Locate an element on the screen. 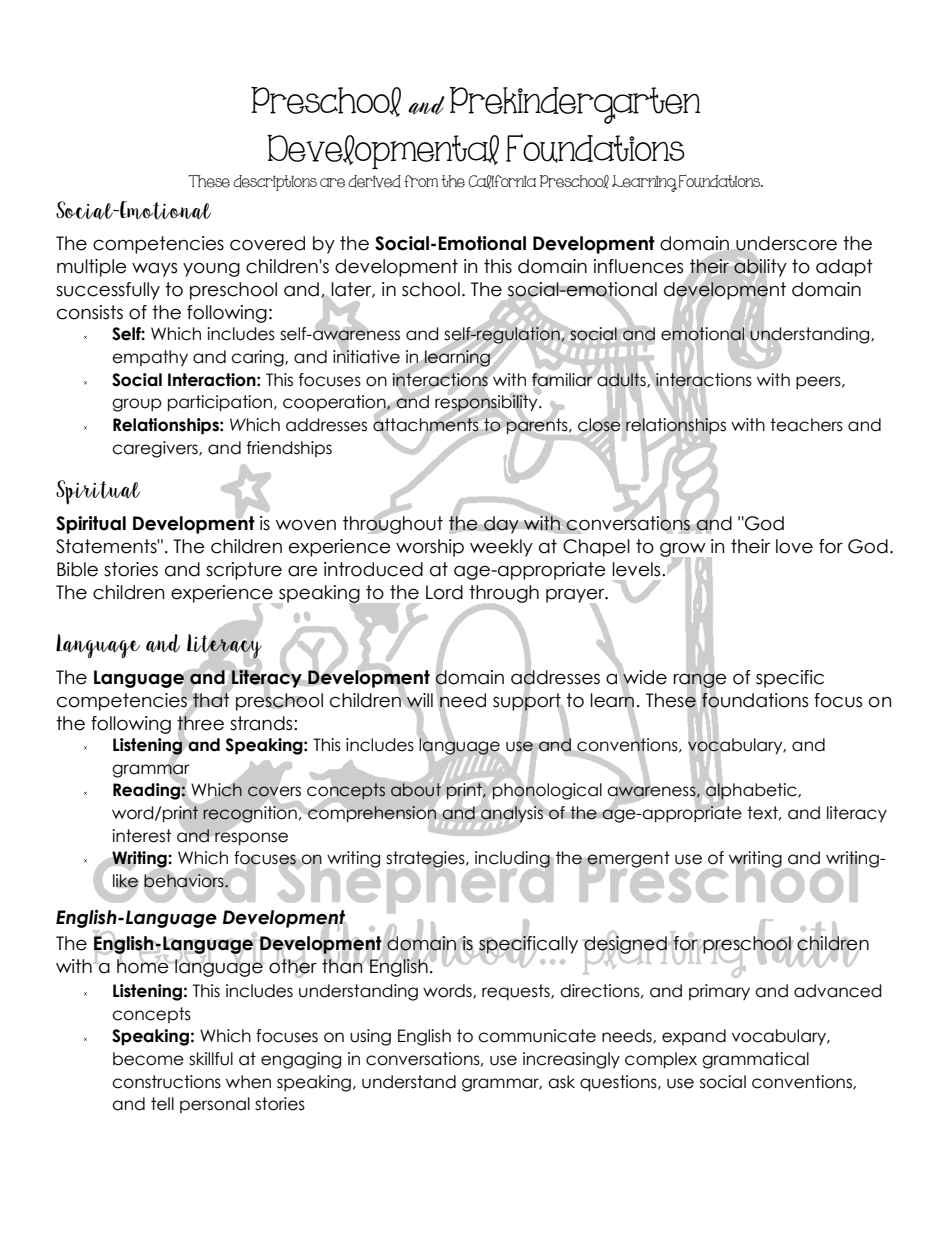 The image size is (952, 1233). empathy is located at coordinates (150, 358).
